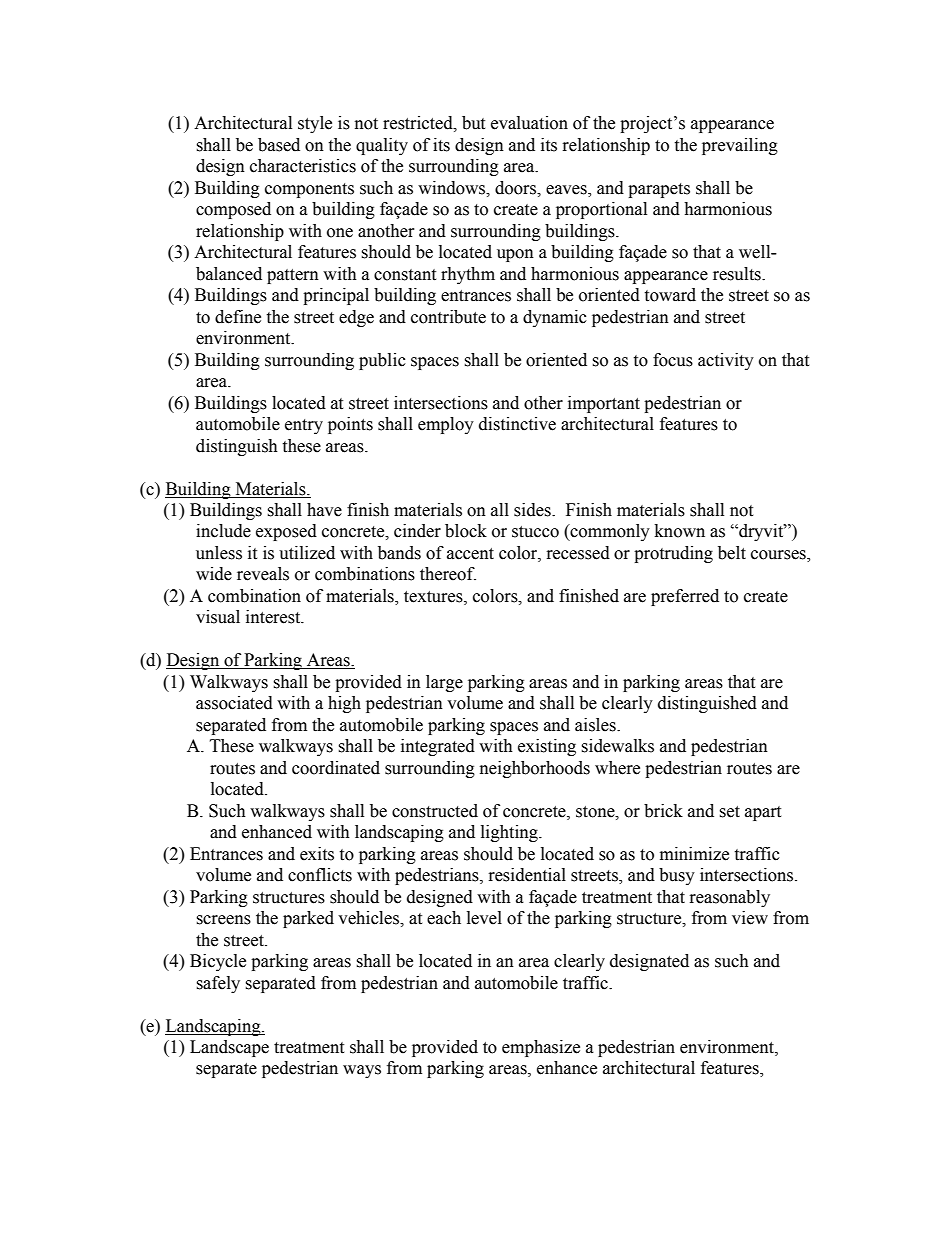 The height and width of the page is (1233, 952). I want to click on Landscape, so click(229, 1048).
